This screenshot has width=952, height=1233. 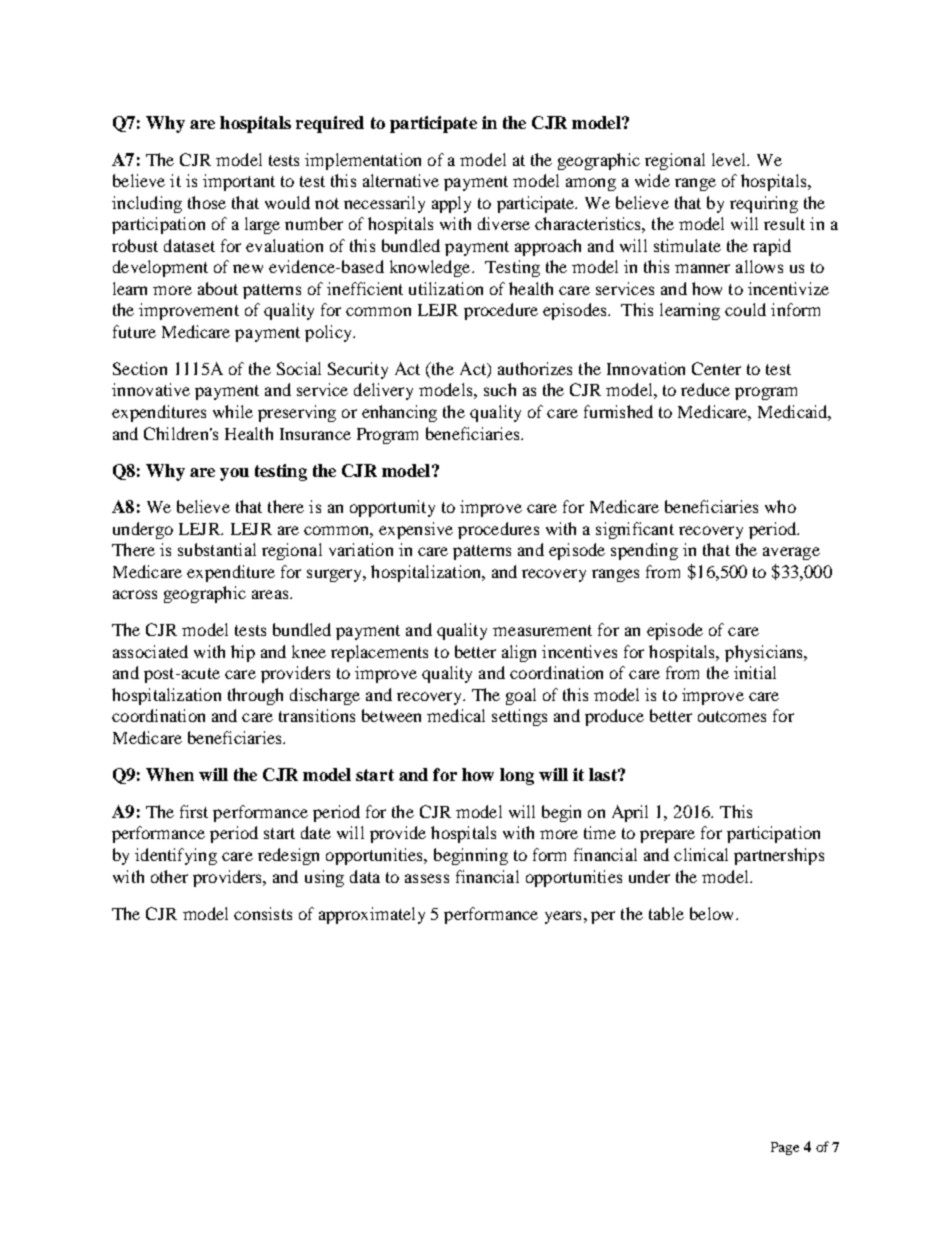 I want to click on you, so click(x=234, y=474).
